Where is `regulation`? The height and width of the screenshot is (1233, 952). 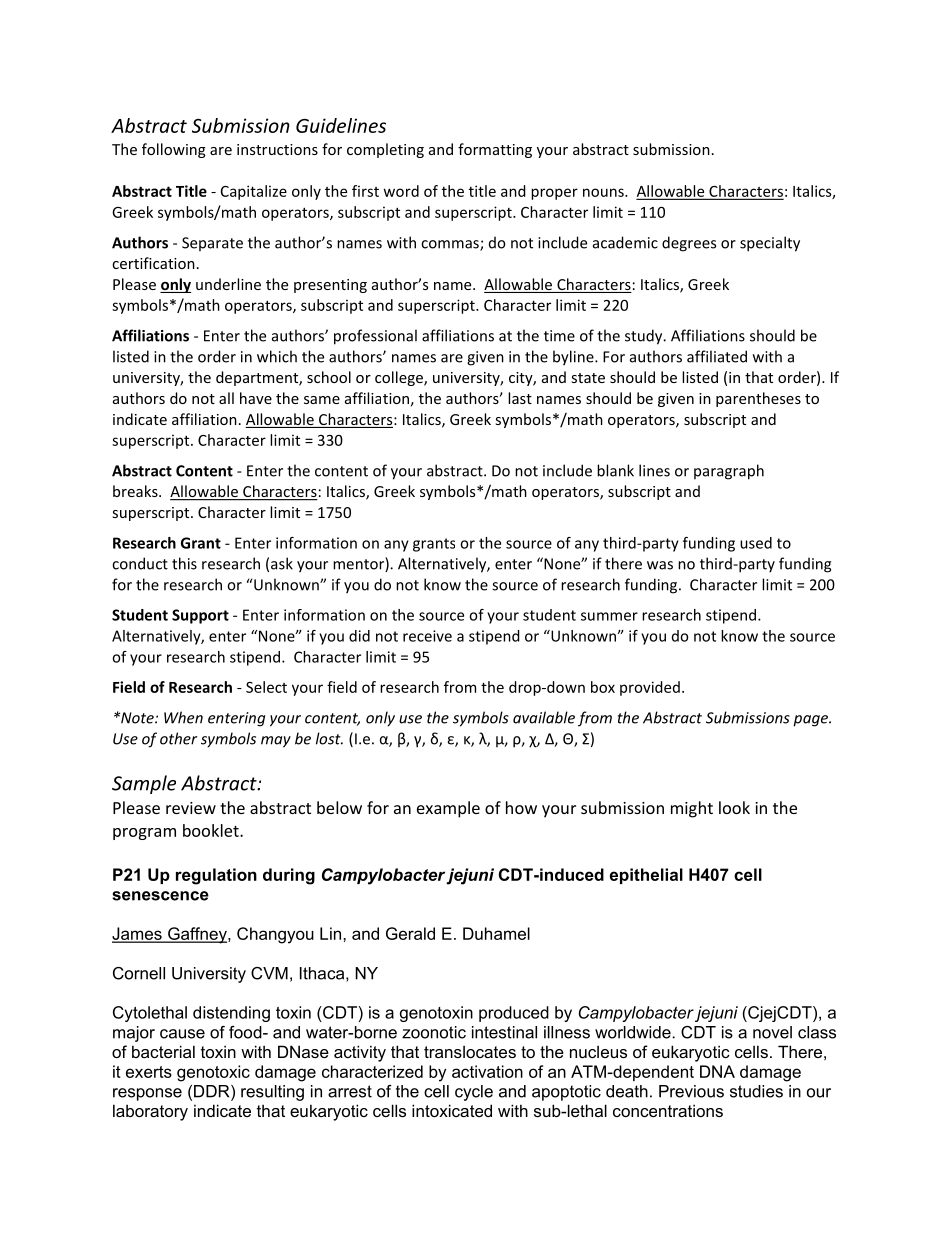
regulation is located at coordinates (216, 876).
